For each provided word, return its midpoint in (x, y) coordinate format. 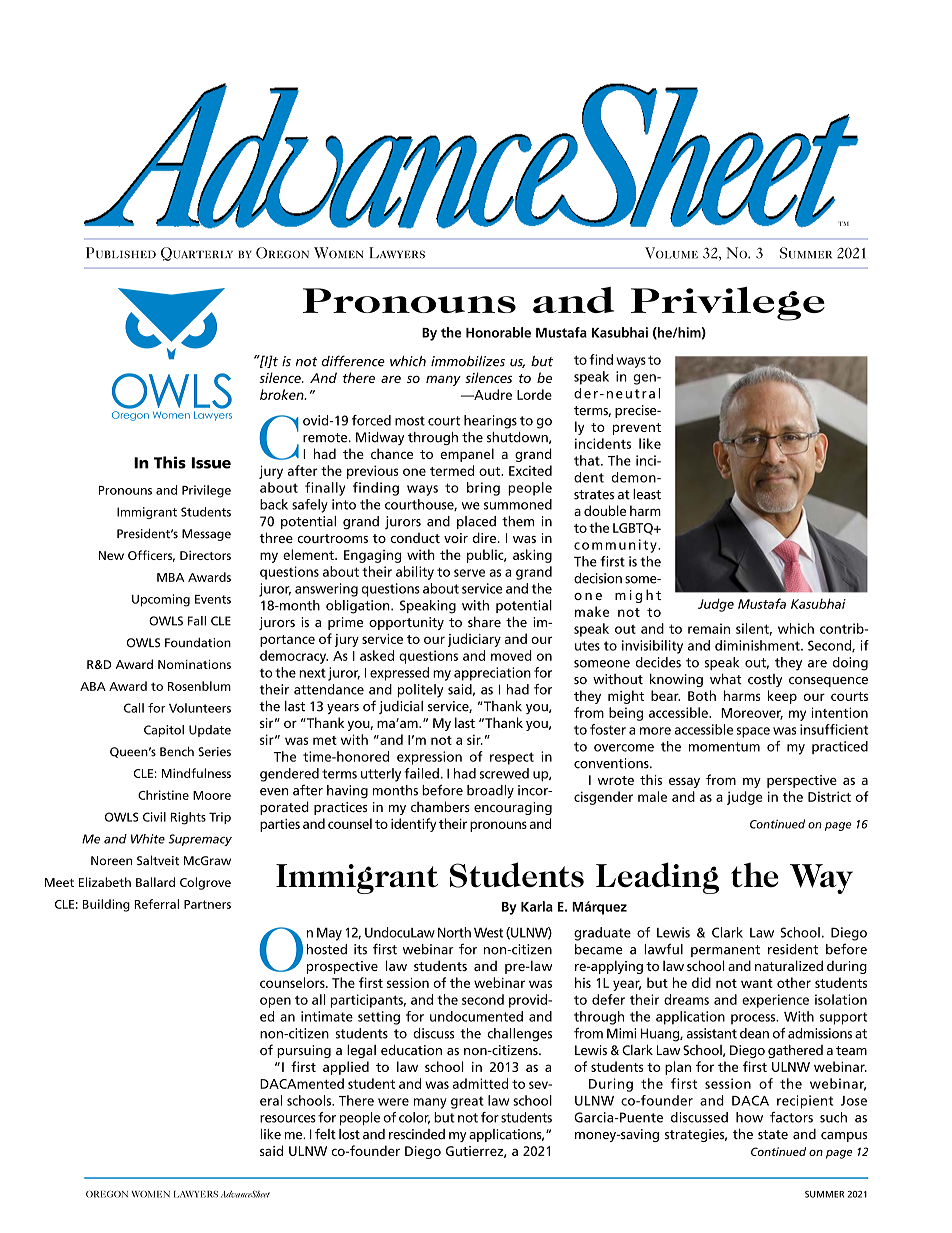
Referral (156, 904)
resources (288, 1119)
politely (420, 691)
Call (134, 708)
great (467, 1102)
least (647, 494)
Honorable (498, 332)
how (749, 1117)
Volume (671, 253)
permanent (725, 951)
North (454, 932)
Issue (211, 463)
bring (483, 489)
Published (121, 253)
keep (782, 697)
